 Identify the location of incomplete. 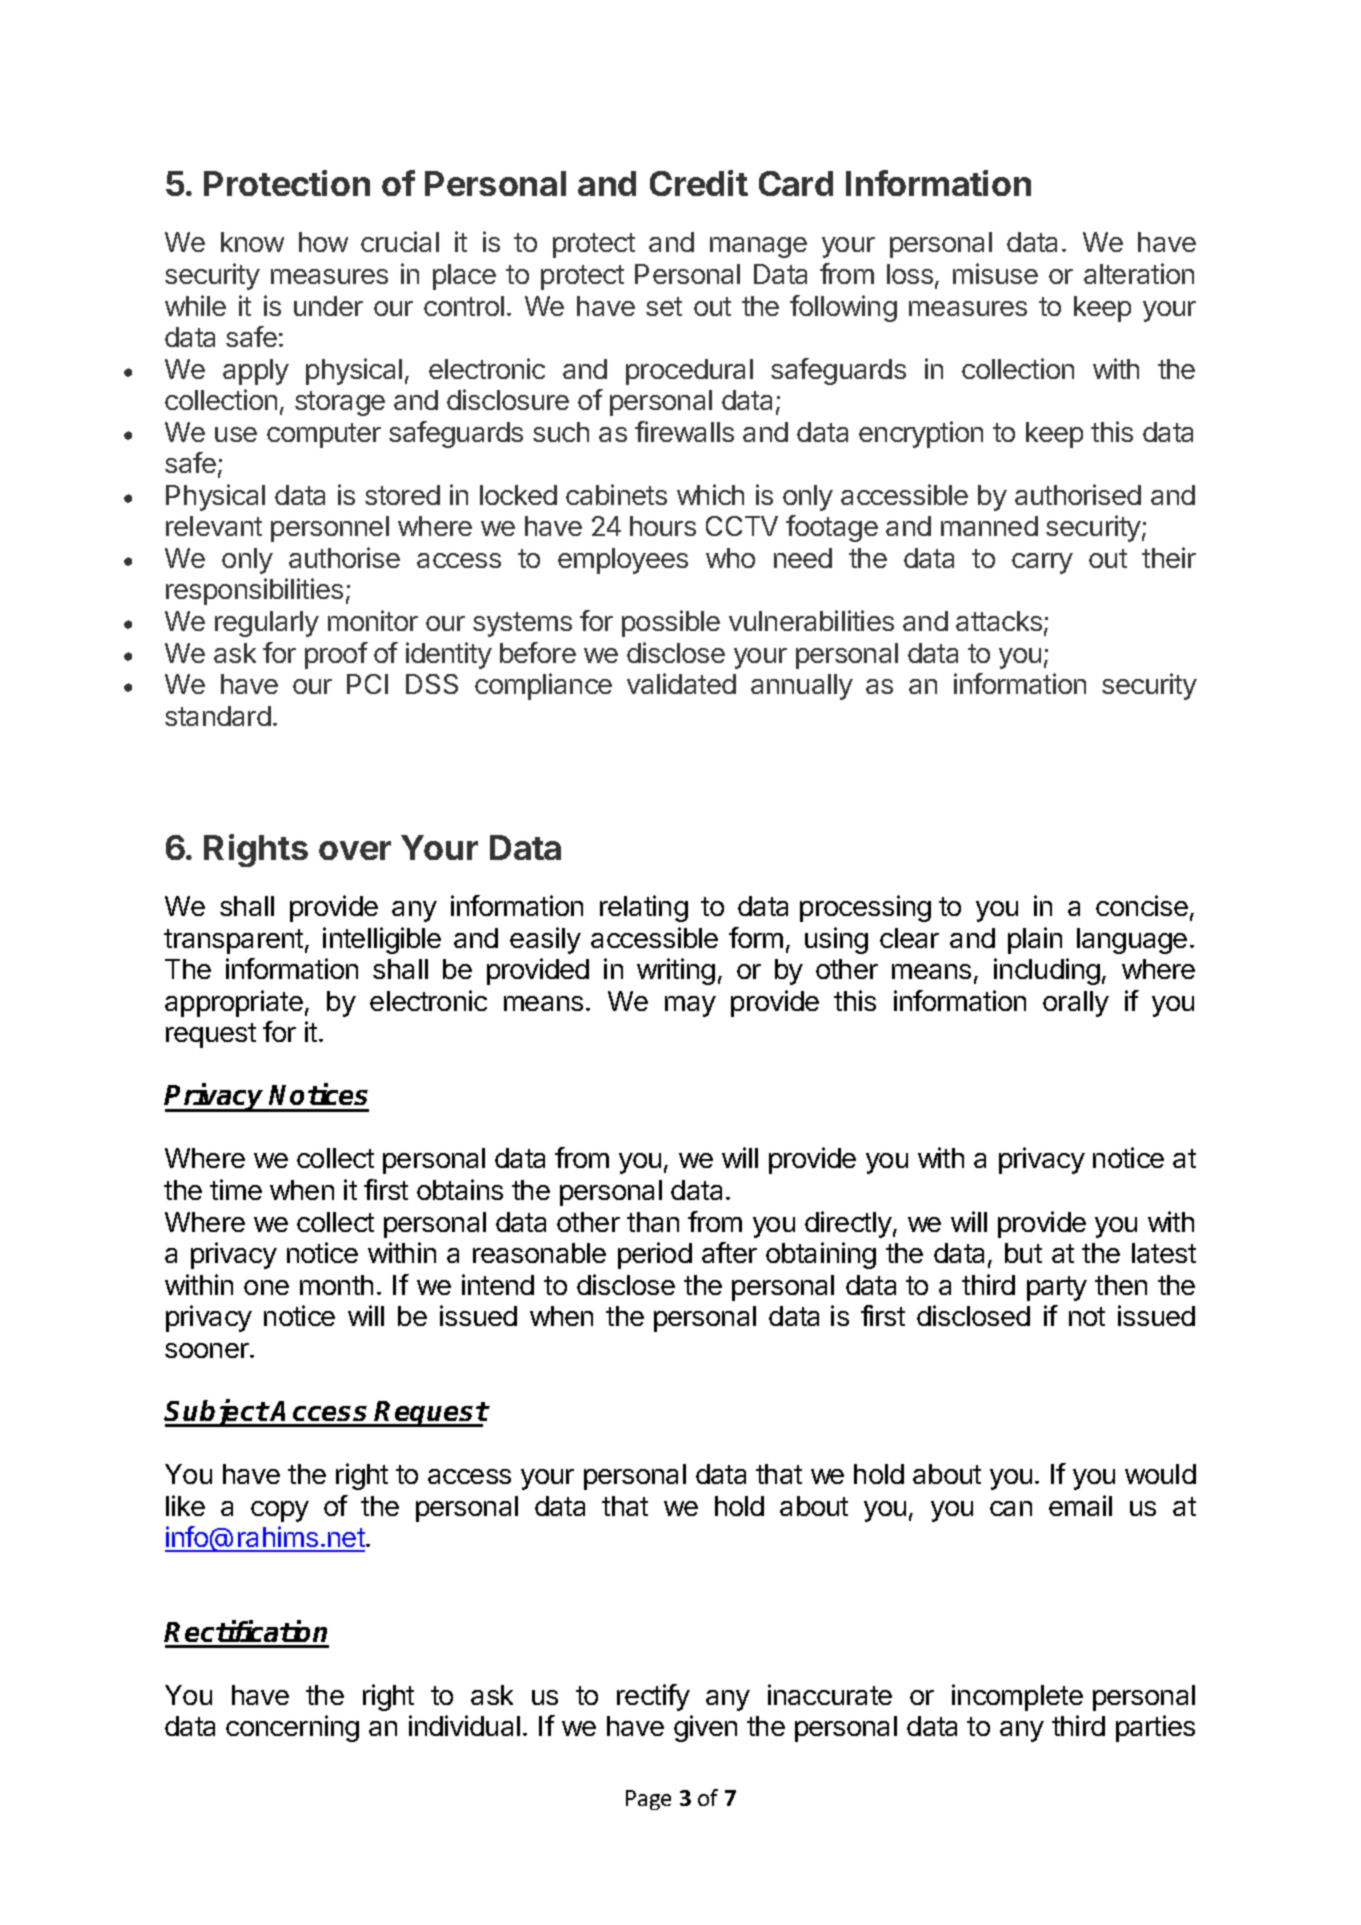
(1017, 1697).
